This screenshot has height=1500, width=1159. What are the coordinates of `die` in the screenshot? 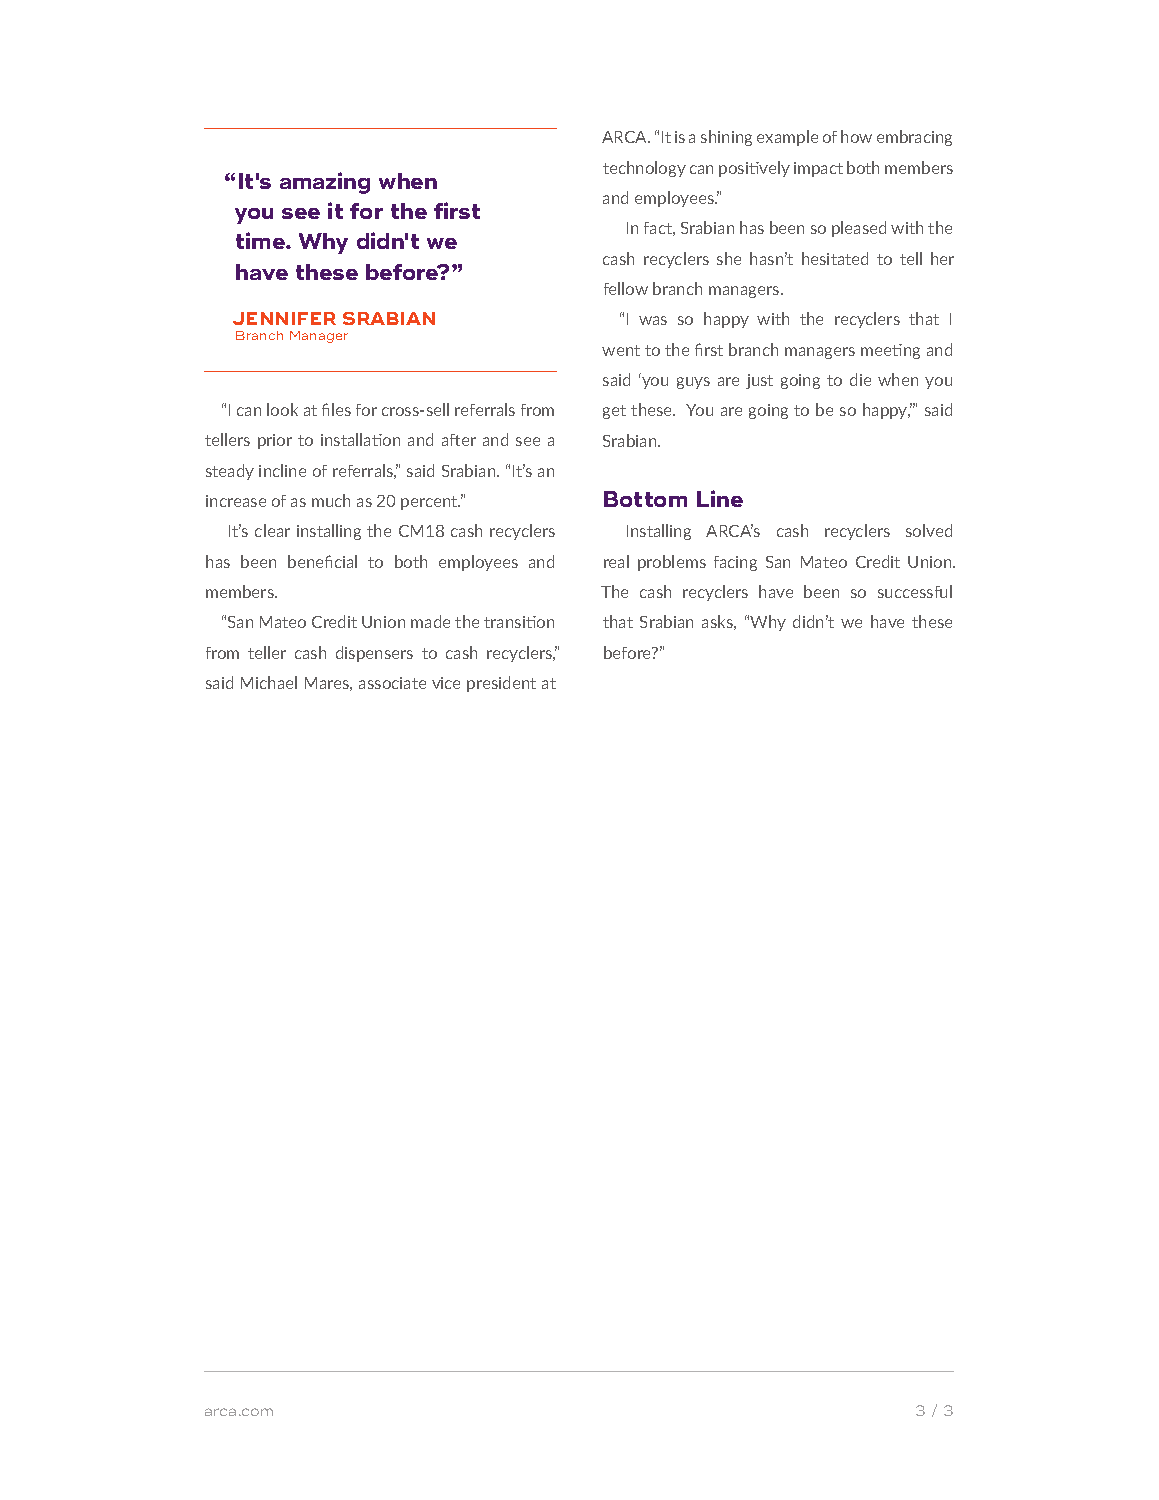 It's located at (860, 379).
